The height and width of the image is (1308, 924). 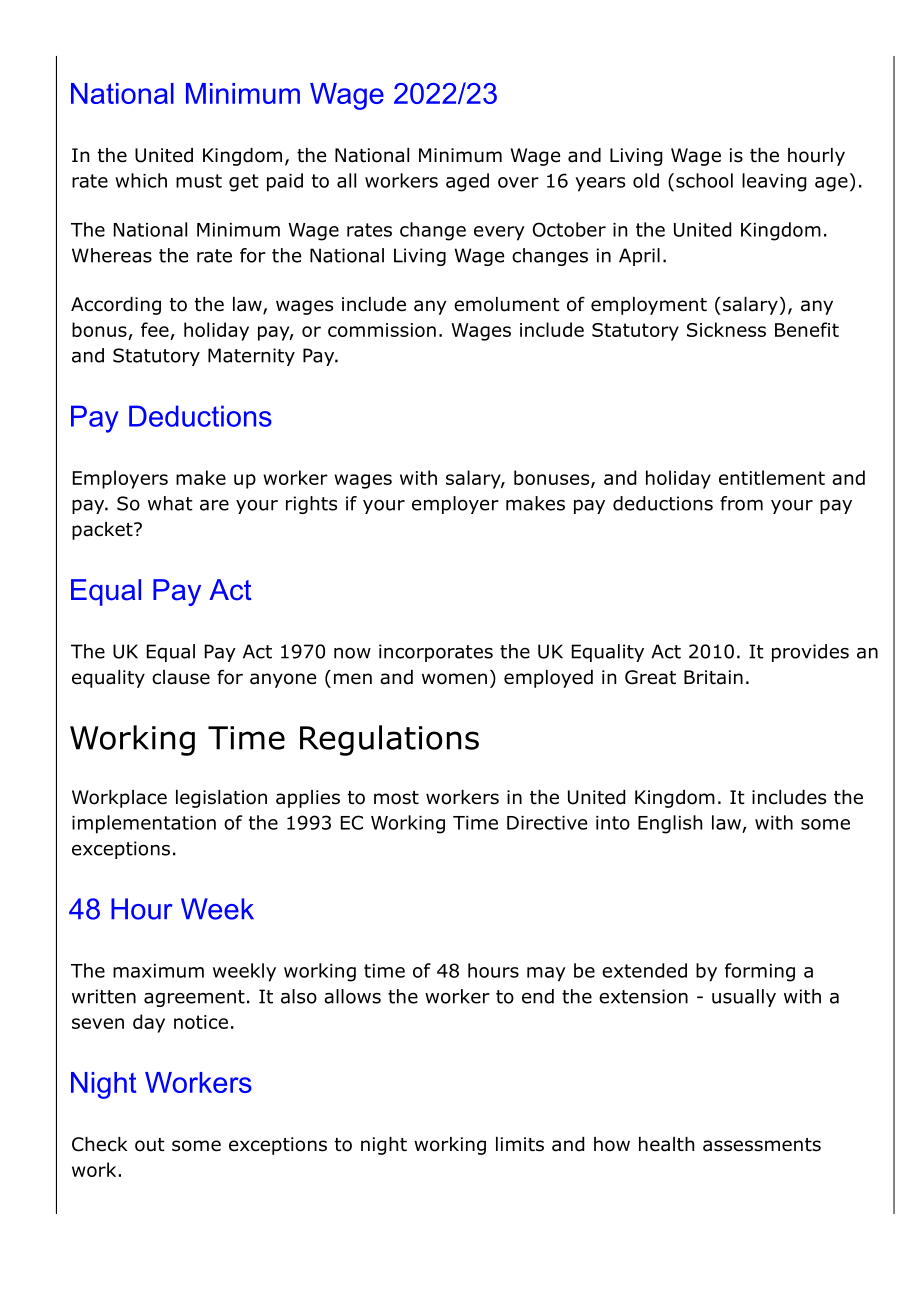 I want to click on limits, so click(x=520, y=1144).
